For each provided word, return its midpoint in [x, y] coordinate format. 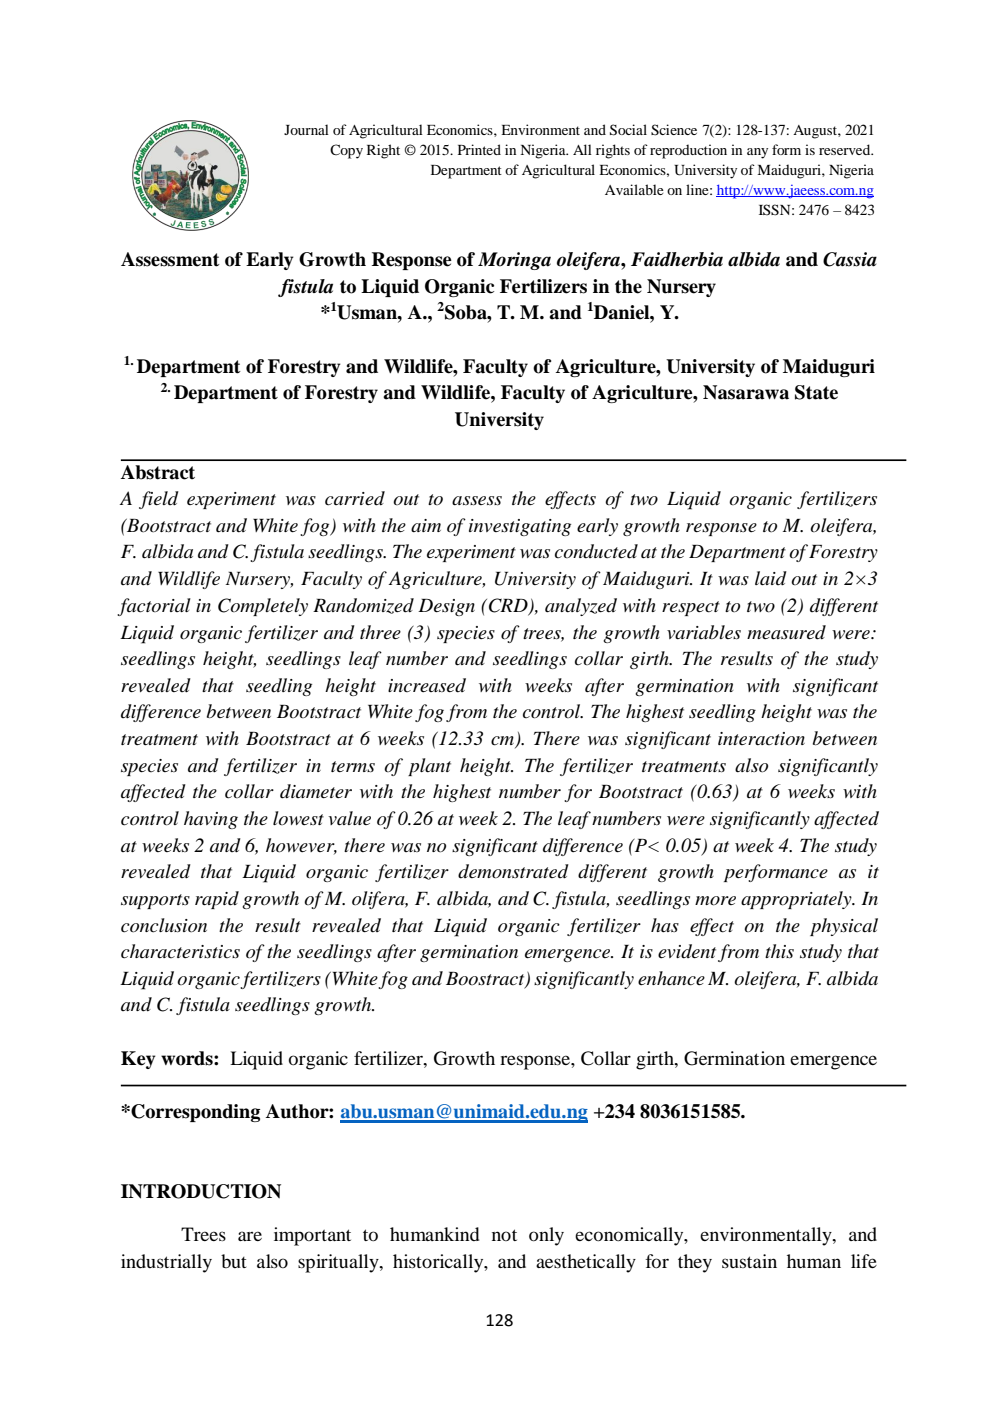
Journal [306, 129]
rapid [217, 900]
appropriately [797, 900]
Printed [479, 149]
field [159, 500]
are [250, 1236]
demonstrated [513, 871]
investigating [520, 527]
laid [771, 578]
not [504, 1235]
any [757, 153]
